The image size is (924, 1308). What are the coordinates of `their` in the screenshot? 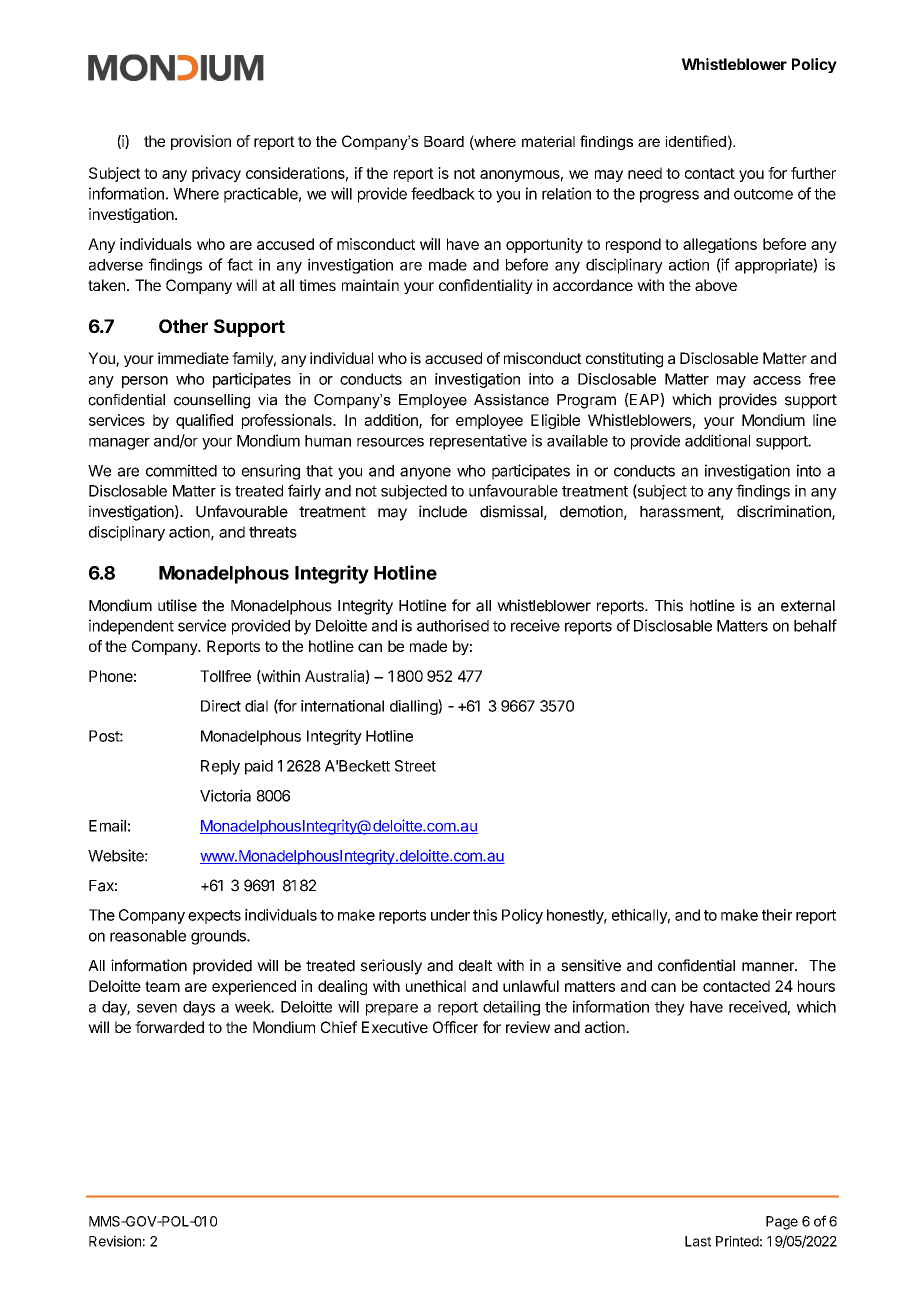 It's located at (777, 915).
